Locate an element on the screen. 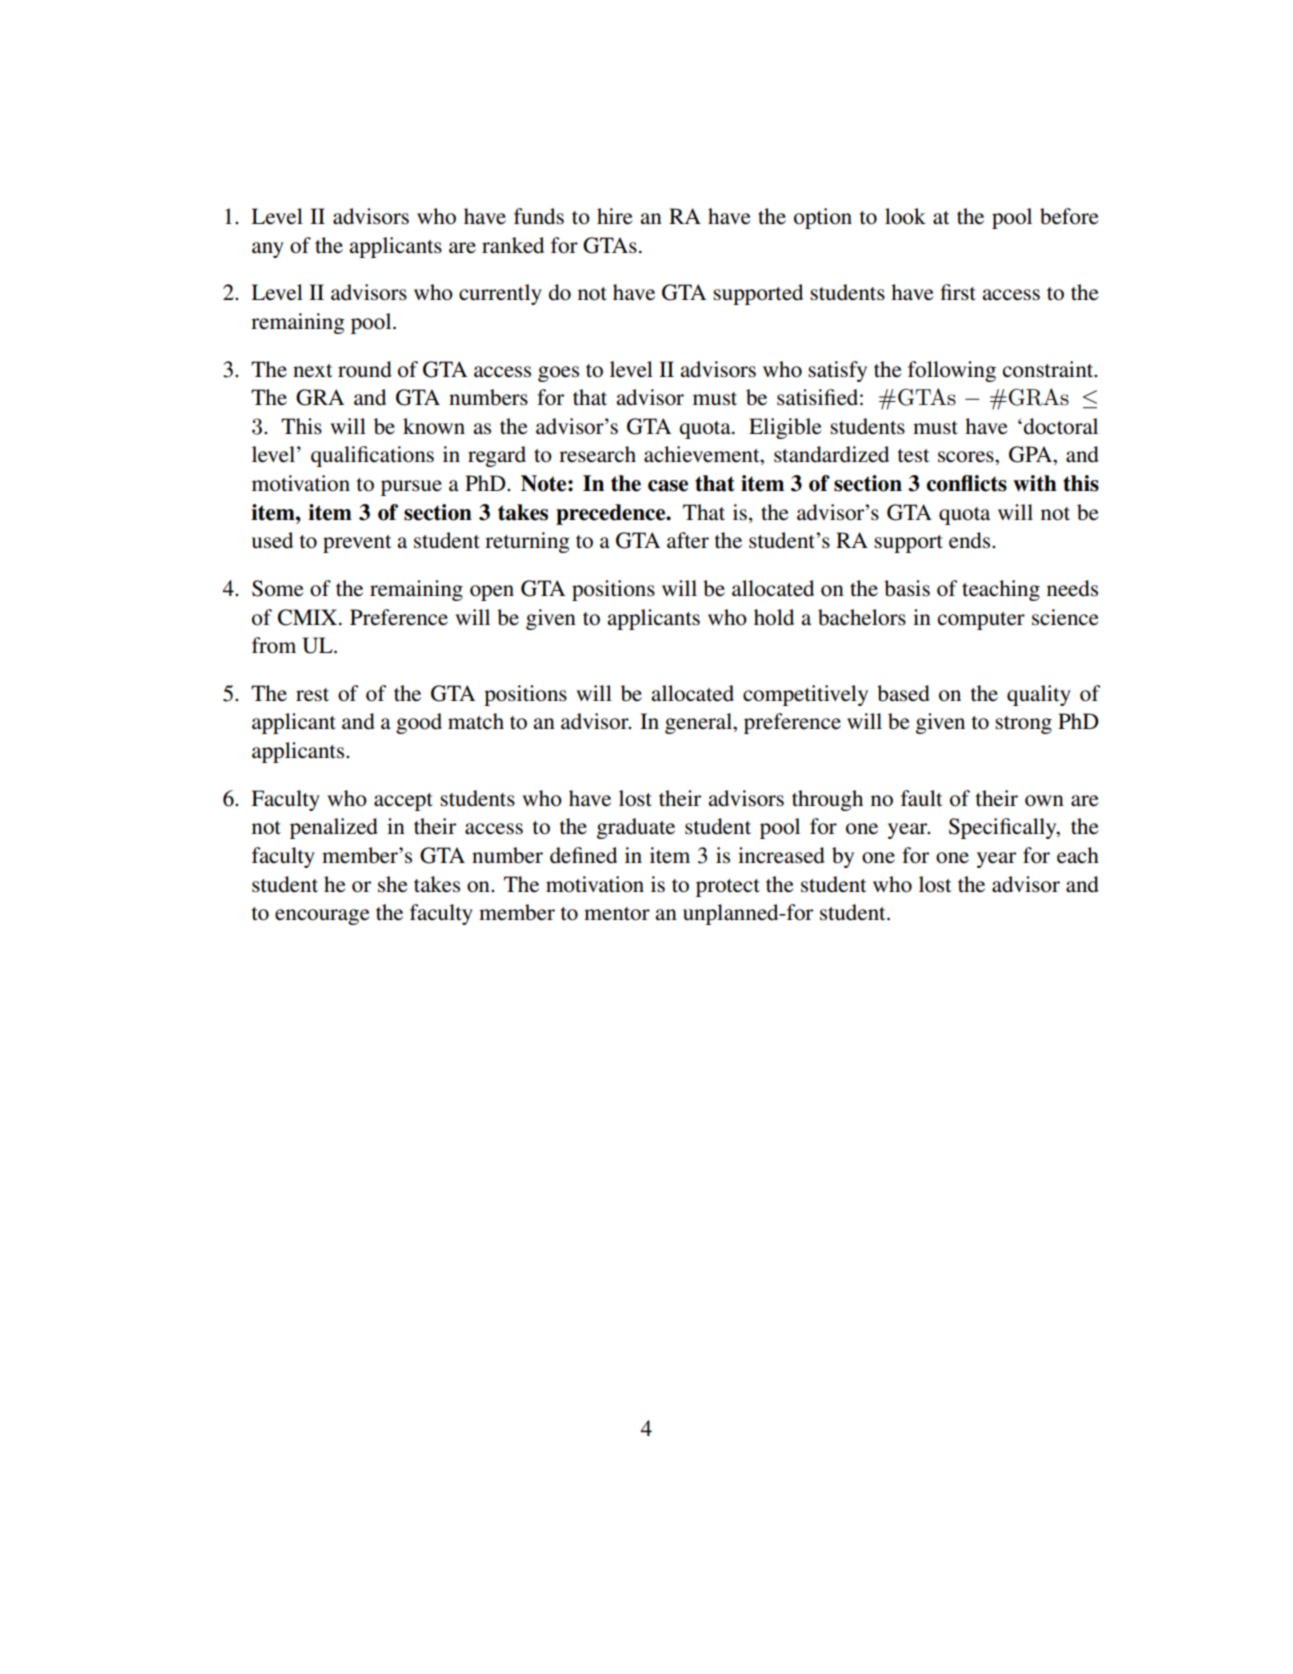 The image size is (1293, 1674). hold is located at coordinates (774, 617).
